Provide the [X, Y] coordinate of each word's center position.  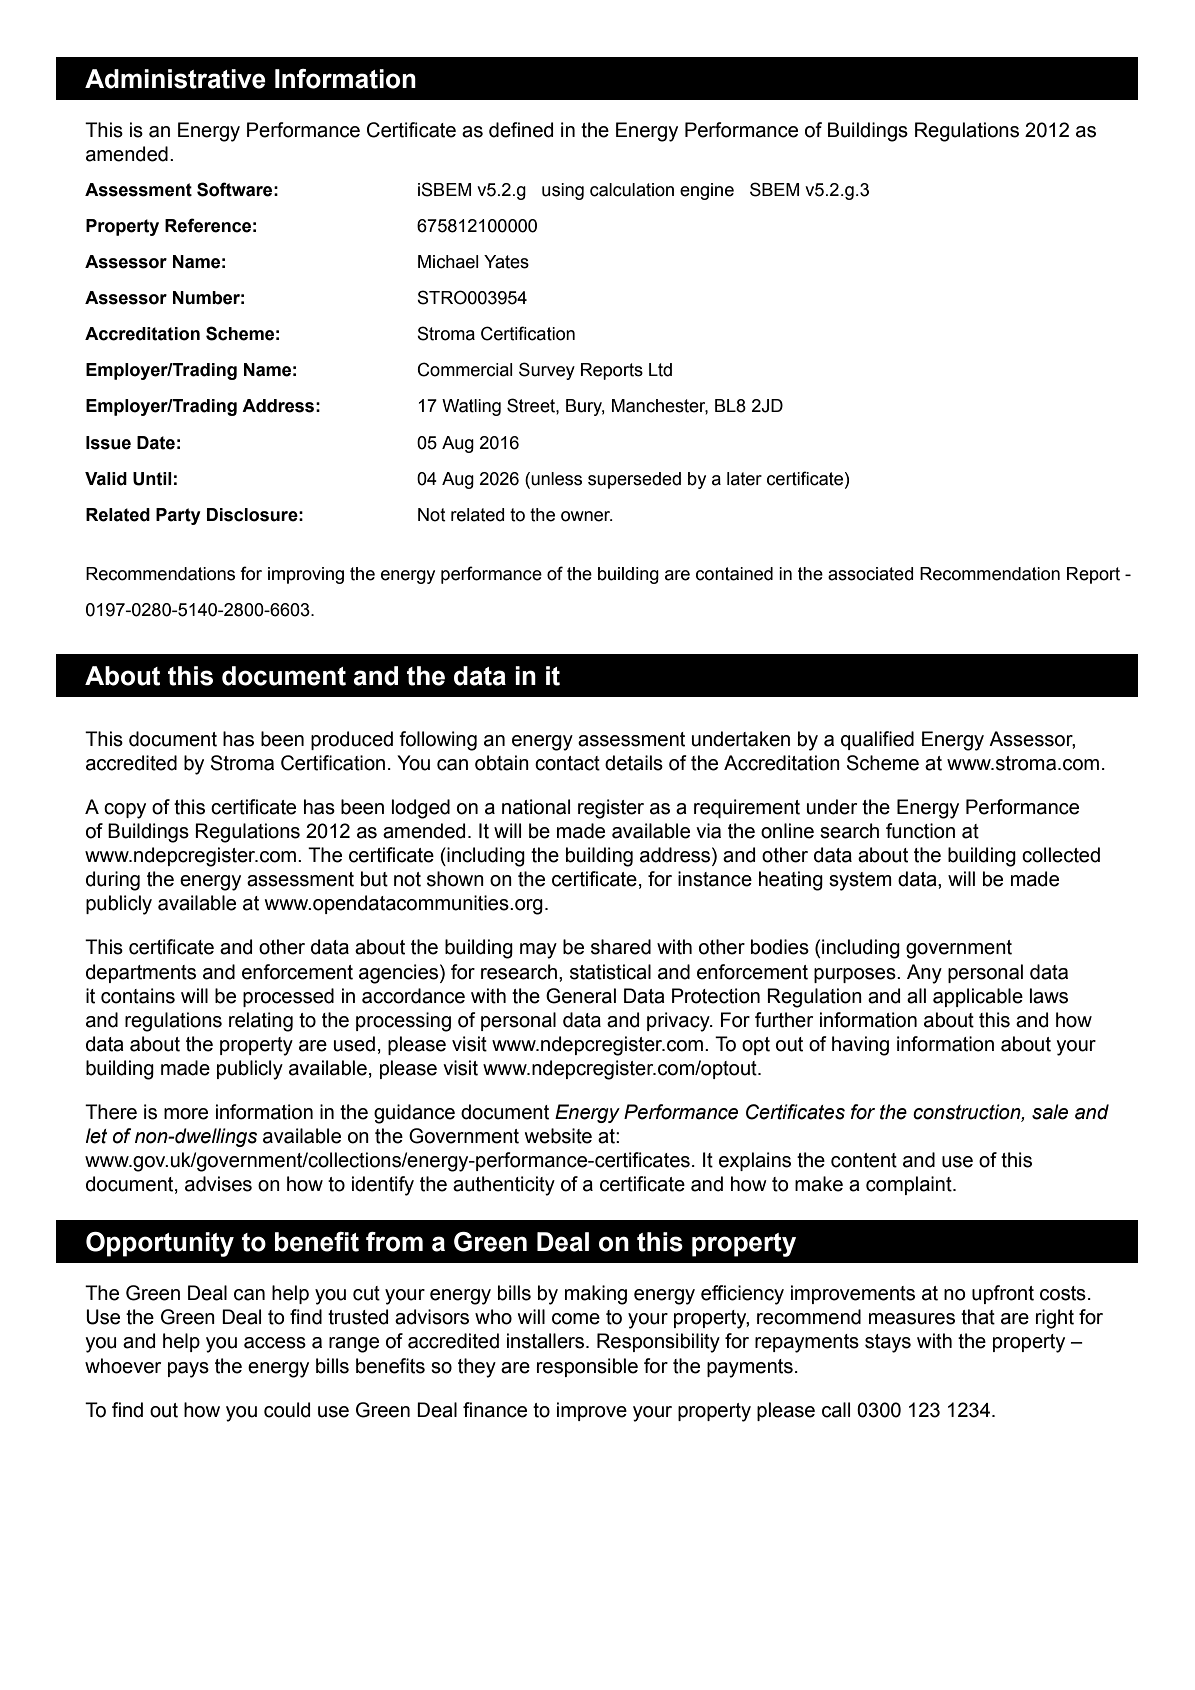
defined [521, 130]
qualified [877, 740]
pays [188, 1370]
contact [567, 763]
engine [707, 191]
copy [125, 811]
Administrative [175, 79]
